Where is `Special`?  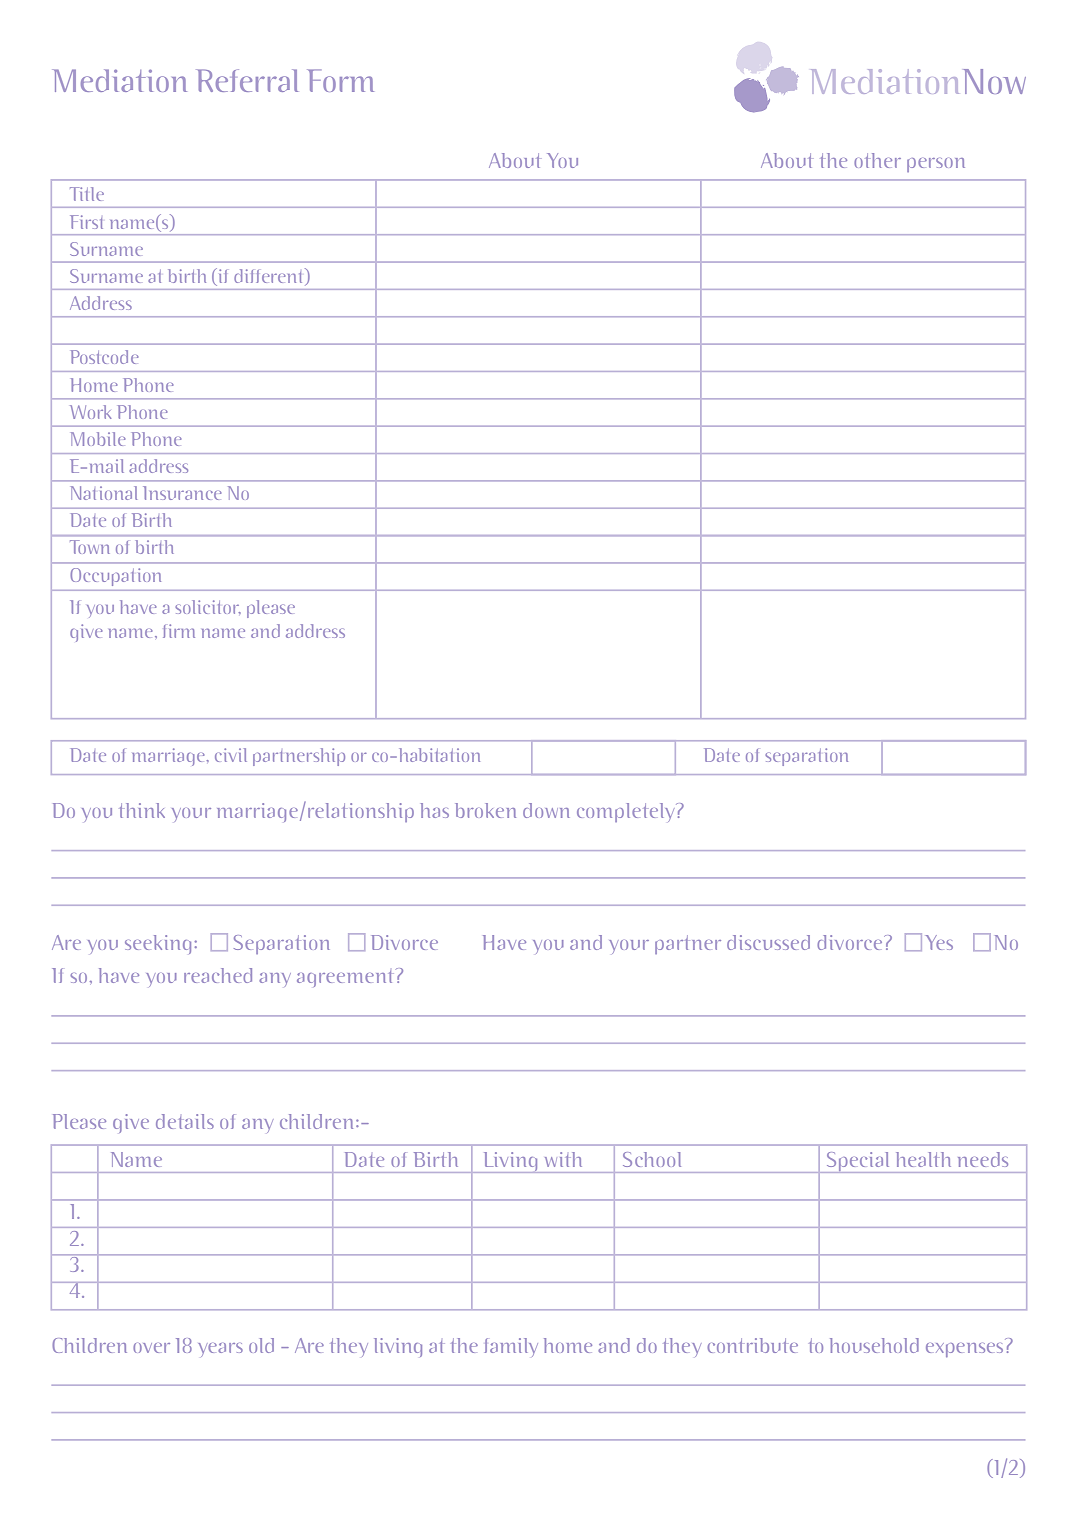 Special is located at coordinates (858, 1162).
